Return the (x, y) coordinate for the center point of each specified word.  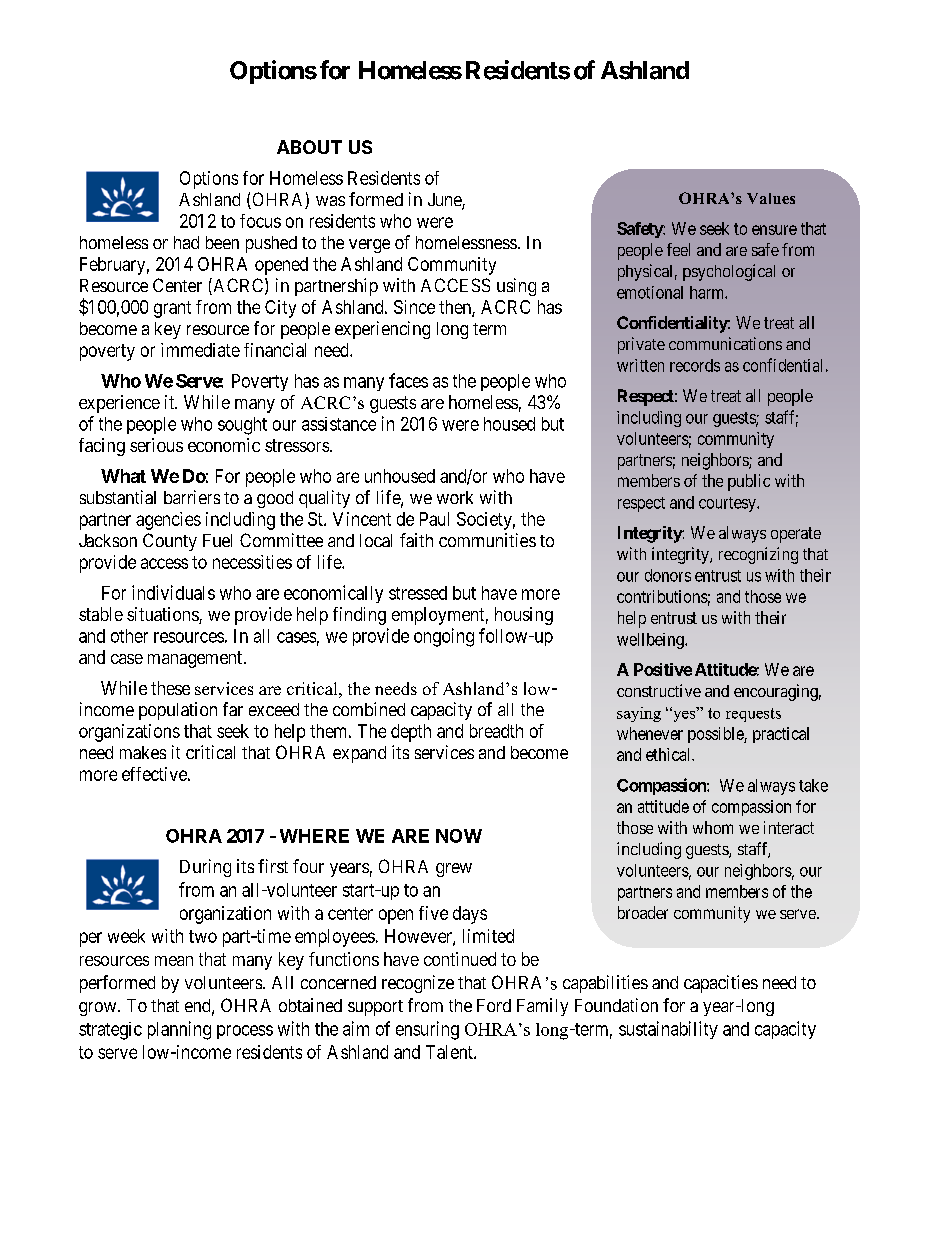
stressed (418, 593)
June (445, 201)
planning (179, 1030)
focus (260, 221)
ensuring (427, 1030)
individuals (173, 592)
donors (668, 575)
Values (771, 198)
